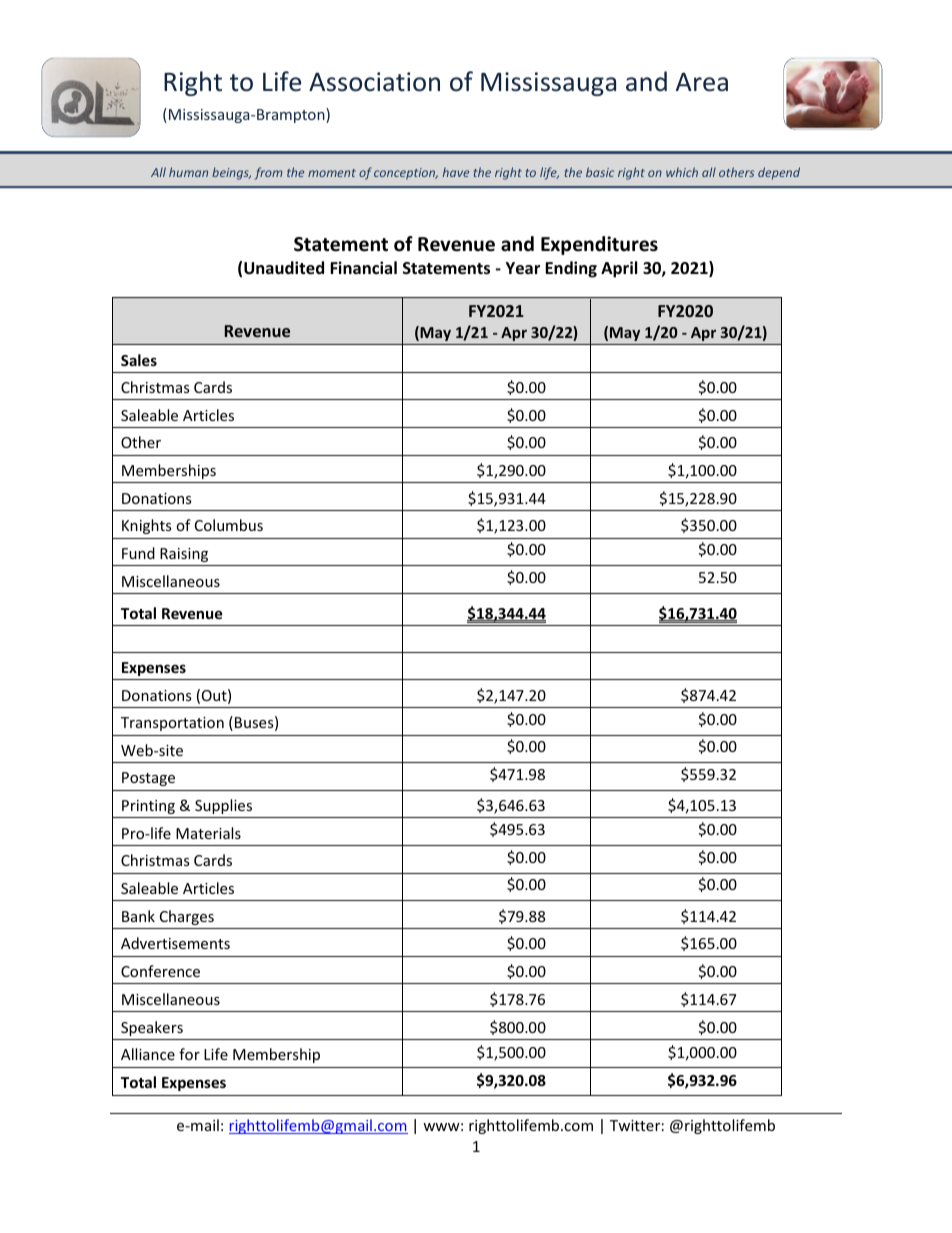  What do you see at coordinates (175, 943) in the image?
I see `Advertisements` at bounding box center [175, 943].
